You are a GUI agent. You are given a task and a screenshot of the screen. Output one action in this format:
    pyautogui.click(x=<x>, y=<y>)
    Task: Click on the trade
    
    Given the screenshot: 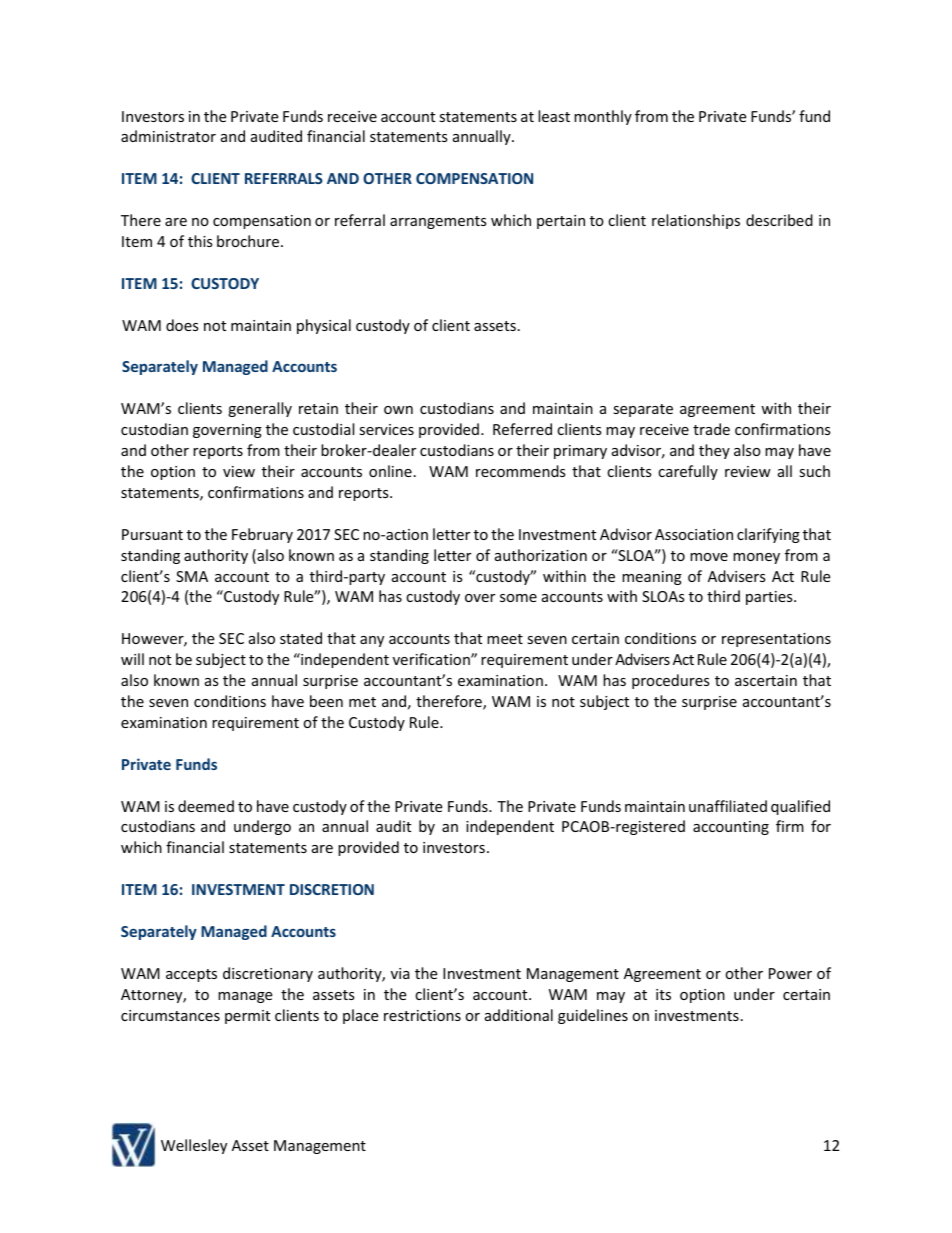 What is the action you would take?
    pyautogui.click(x=711, y=429)
